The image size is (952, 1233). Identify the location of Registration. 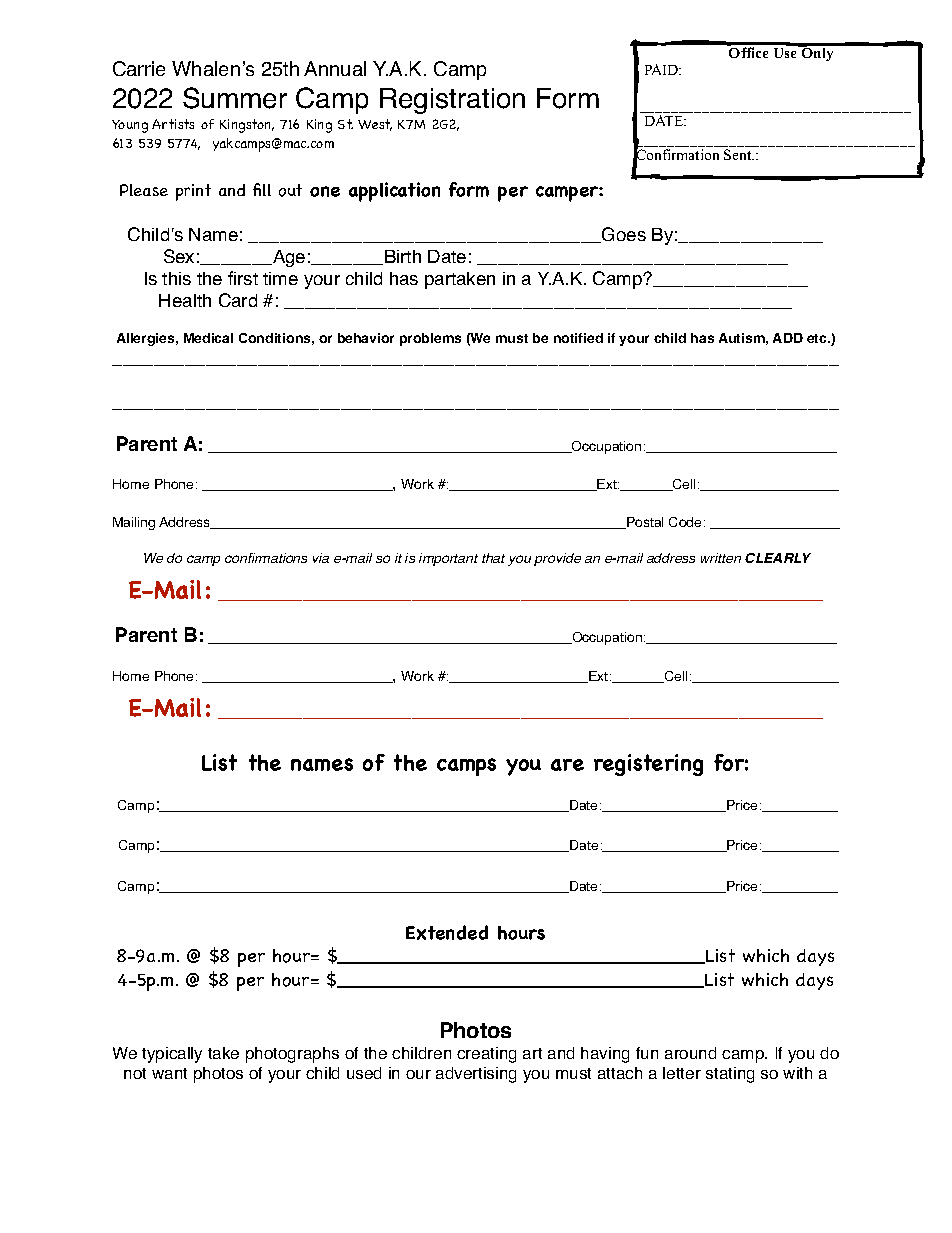
(452, 101).
